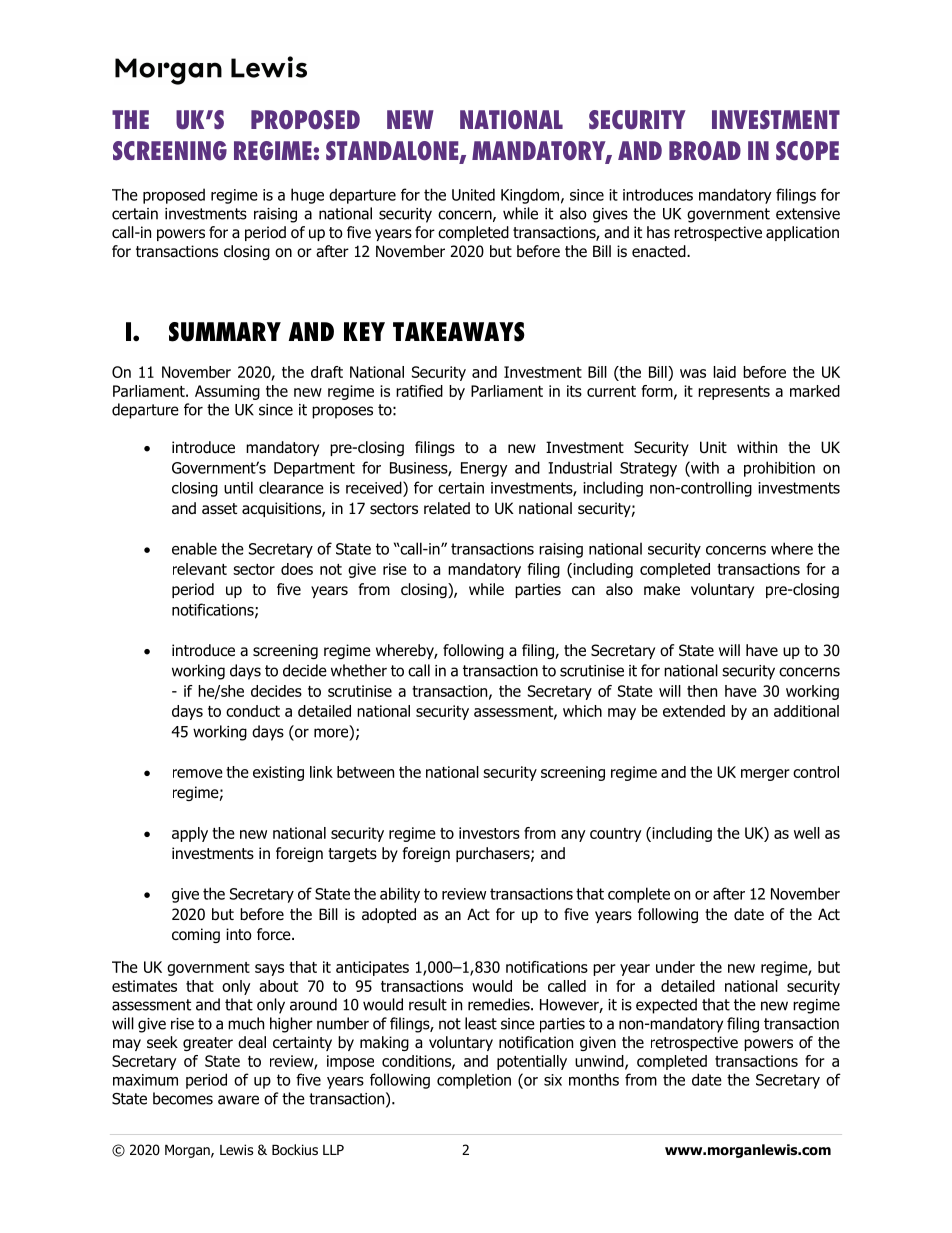  Describe the element at coordinates (660, 251) in the screenshot. I see `enacted` at that location.
